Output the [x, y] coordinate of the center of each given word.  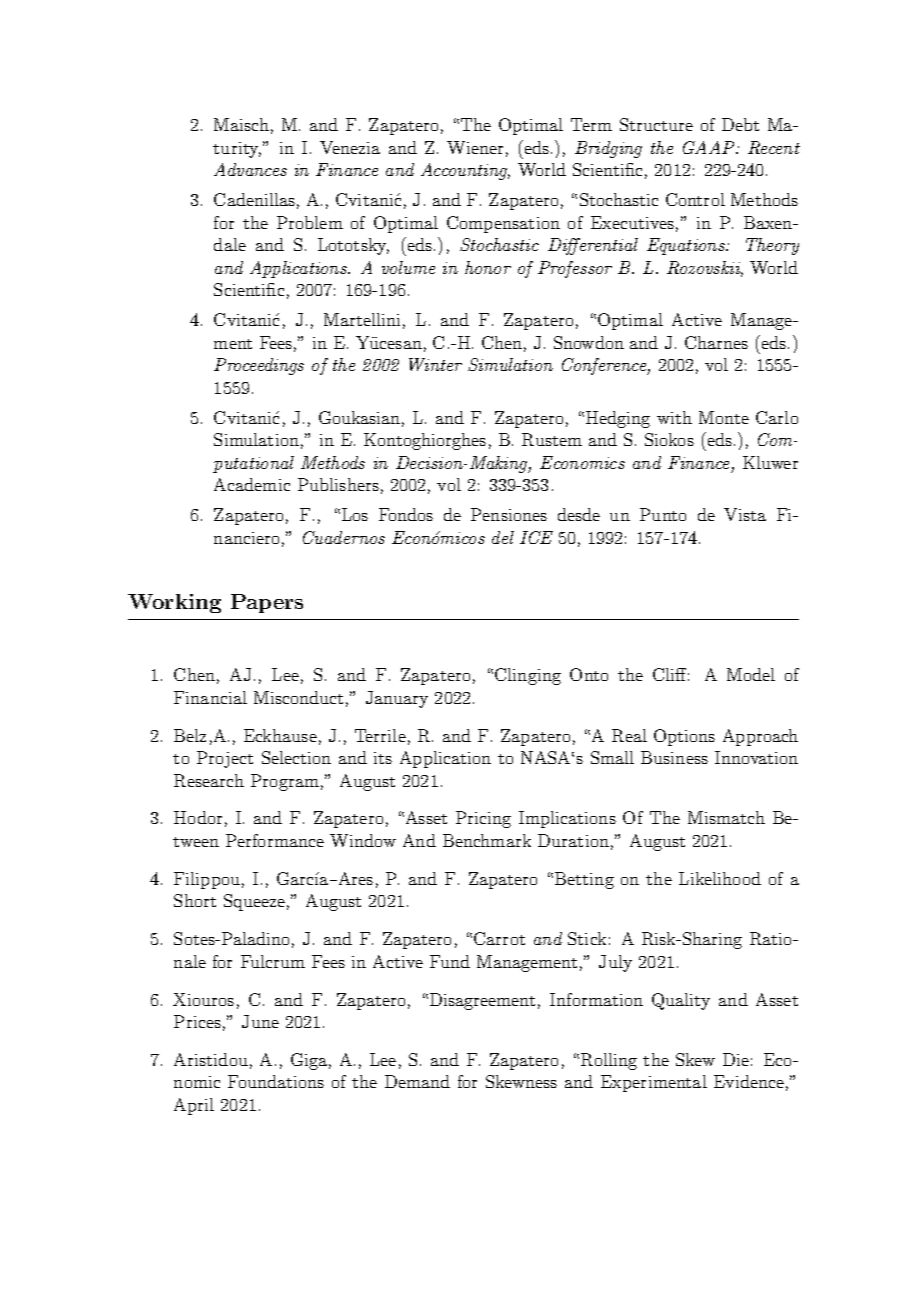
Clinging [528, 676]
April [194, 1106]
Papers [267, 603]
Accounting [465, 171]
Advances [250, 169]
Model [751, 674]
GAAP [710, 147]
